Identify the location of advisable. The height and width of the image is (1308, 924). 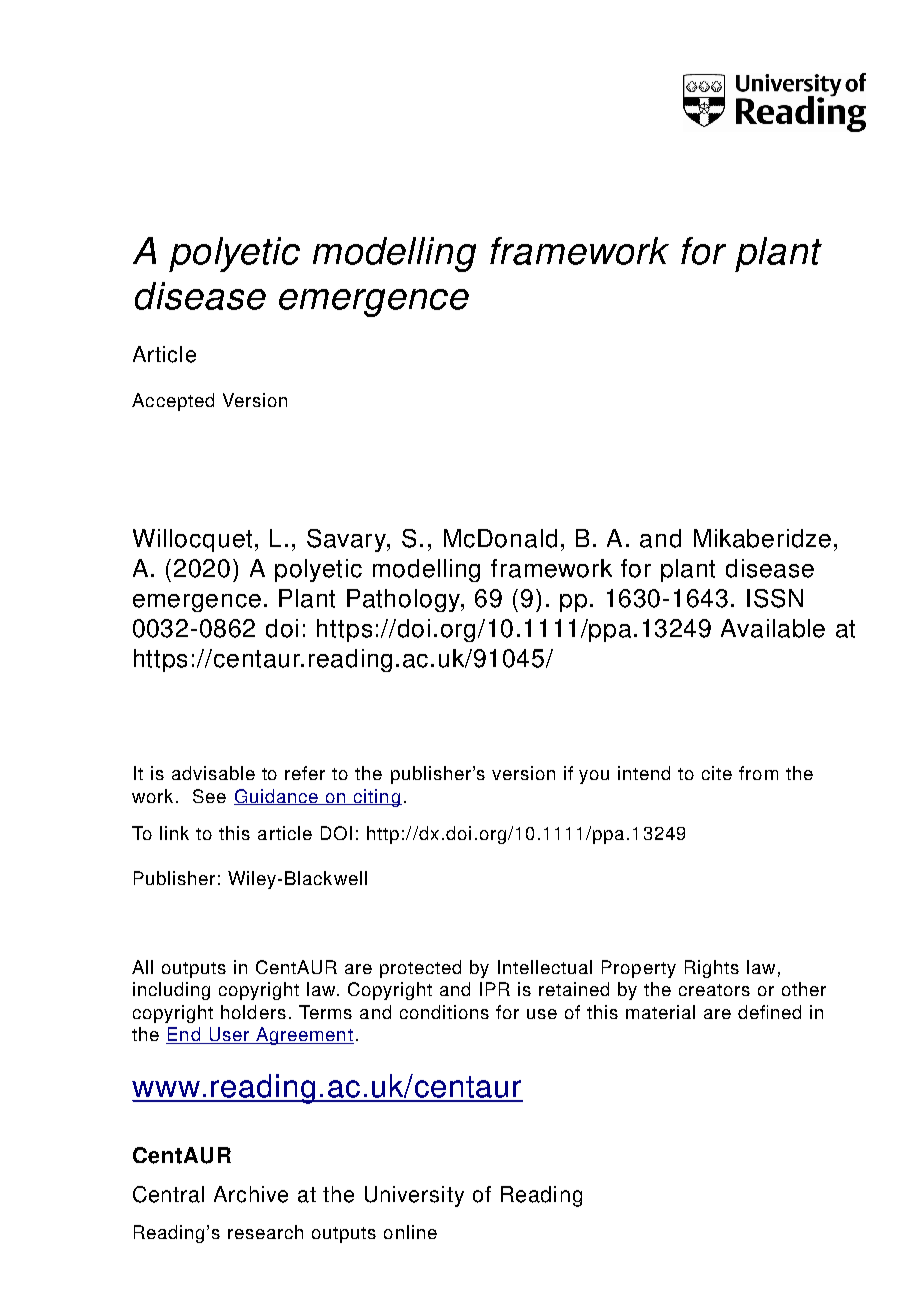
(213, 773).
